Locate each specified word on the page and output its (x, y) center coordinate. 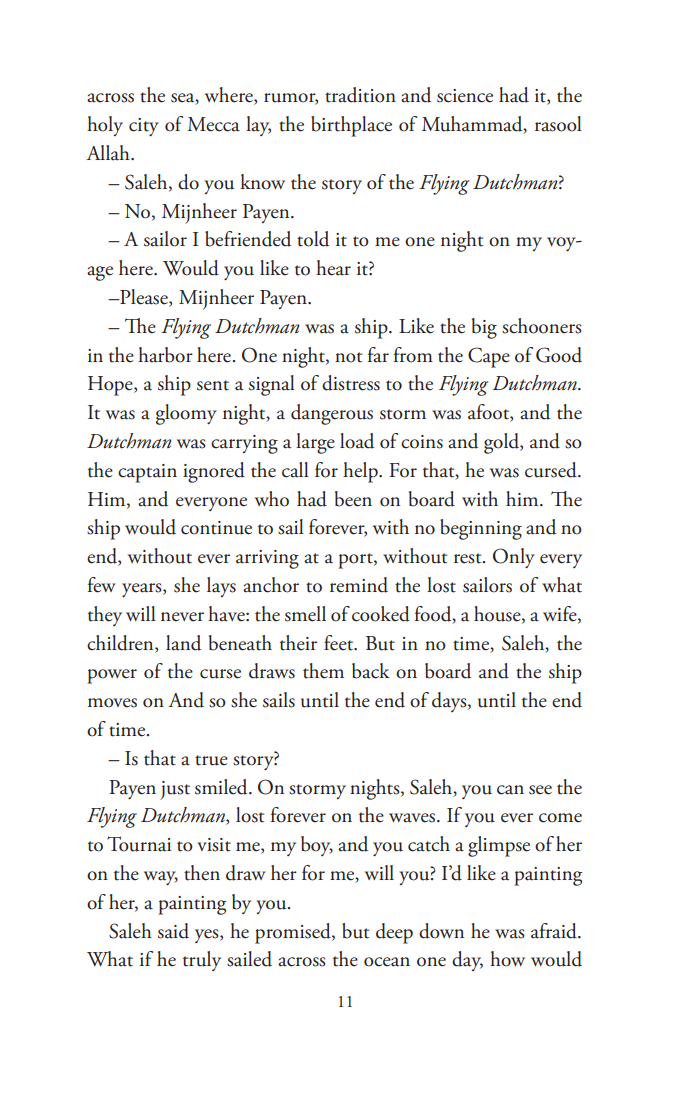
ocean (387, 962)
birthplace (351, 126)
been (353, 499)
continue (216, 528)
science (465, 96)
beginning (481, 529)
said (173, 931)
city (144, 127)
